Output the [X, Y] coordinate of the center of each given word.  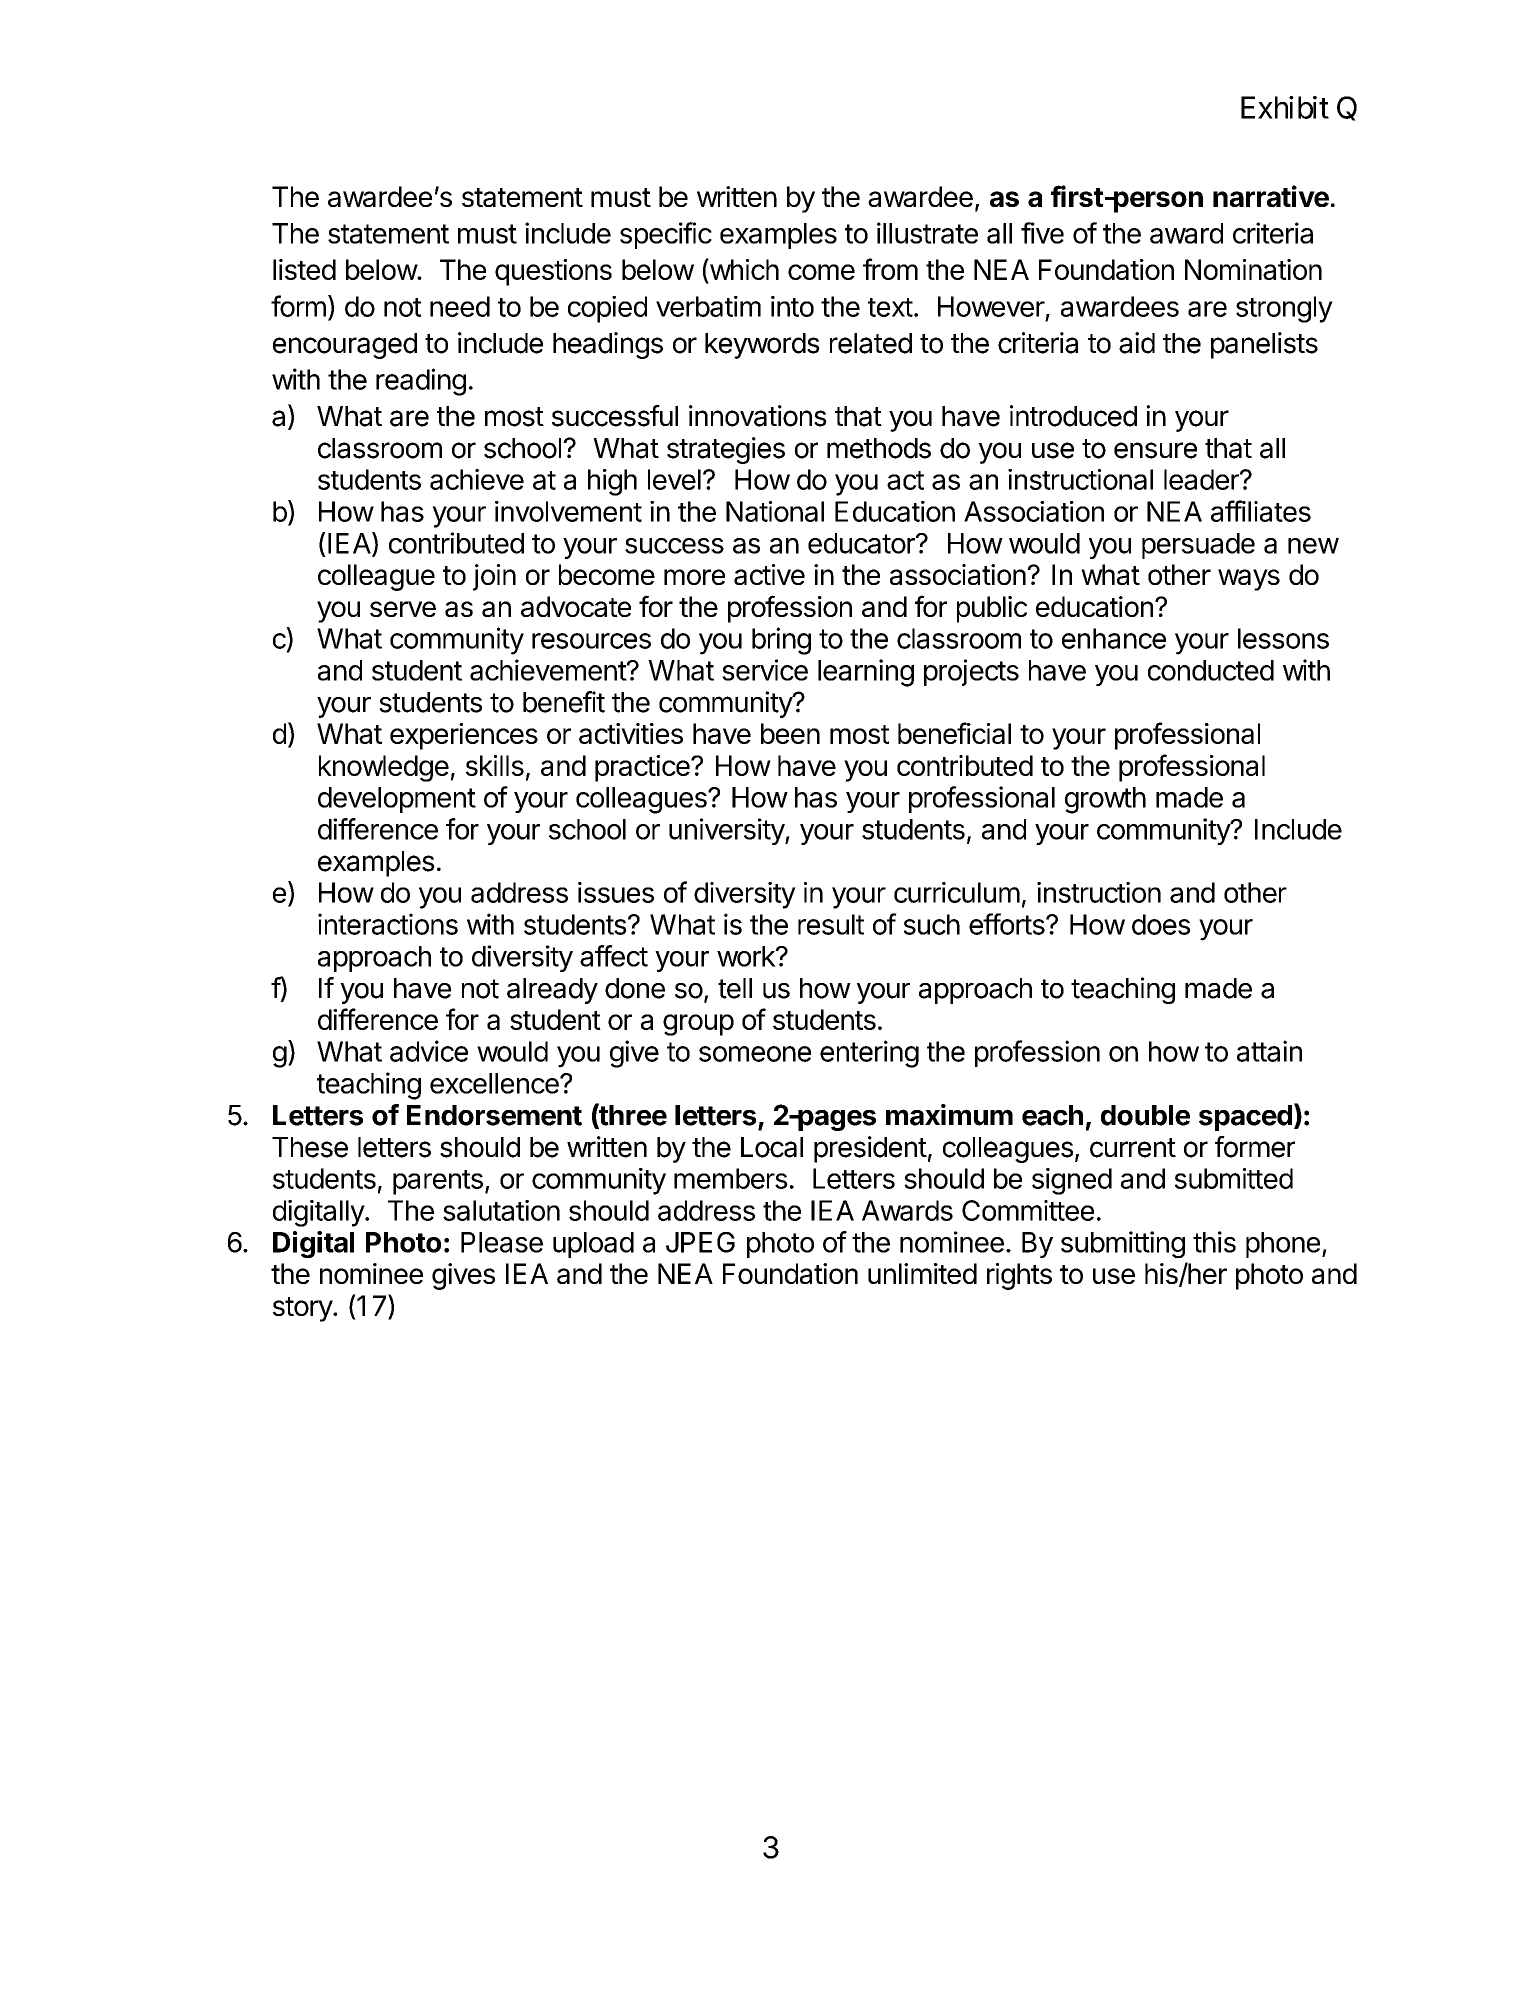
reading [421, 382]
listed [304, 269]
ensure [1155, 450]
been [790, 733]
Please [502, 1242]
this [1214, 1242]
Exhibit [1285, 107]
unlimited [922, 1273]
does [1161, 924]
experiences [464, 736]
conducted [1211, 670]
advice [429, 1051]
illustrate [927, 233]
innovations [758, 416]
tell [735, 988]
